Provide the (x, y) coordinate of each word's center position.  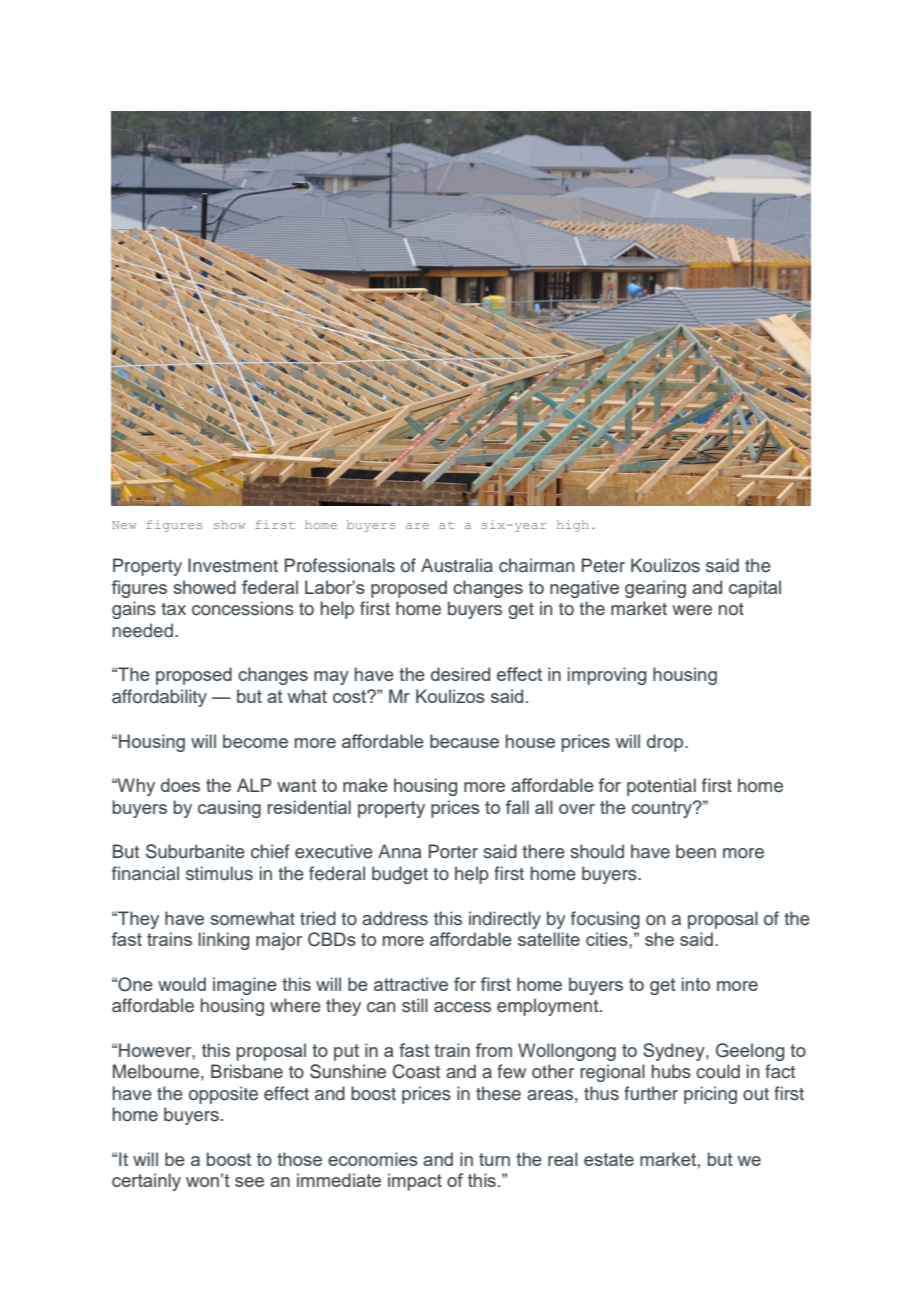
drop (666, 743)
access (462, 1007)
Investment (233, 565)
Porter (453, 851)
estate (609, 1159)
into (696, 984)
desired (460, 674)
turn (494, 1159)
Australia (457, 565)
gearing (655, 589)
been (696, 851)
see (249, 1182)
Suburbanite (195, 851)
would (182, 984)
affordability (159, 698)
